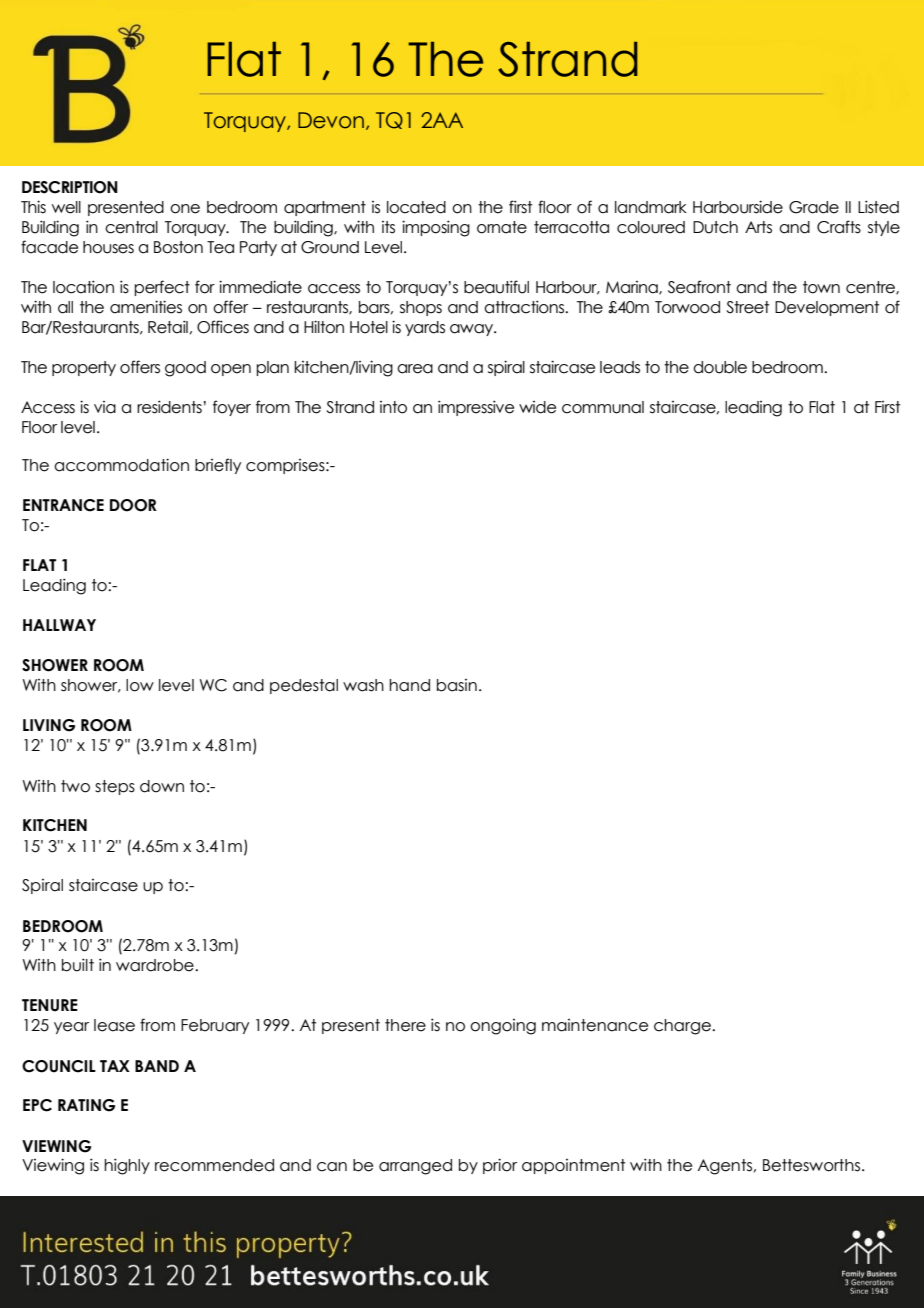 Image resolution: width=924 pixels, height=1308 pixels. I want to click on DESCRIPTION, so click(70, 187).
